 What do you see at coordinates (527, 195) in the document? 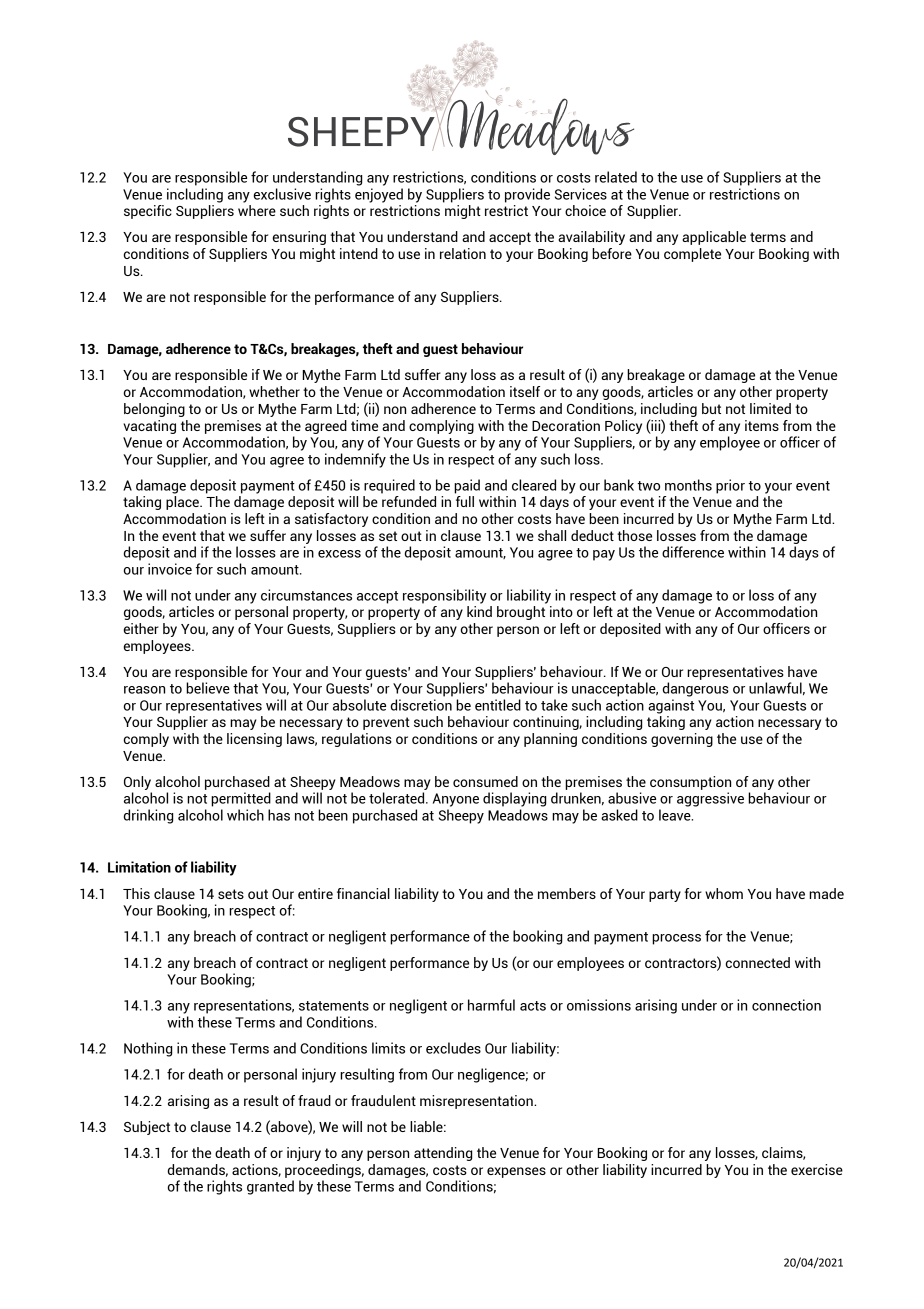
I see `provide` at bounding box center [527, 195].
